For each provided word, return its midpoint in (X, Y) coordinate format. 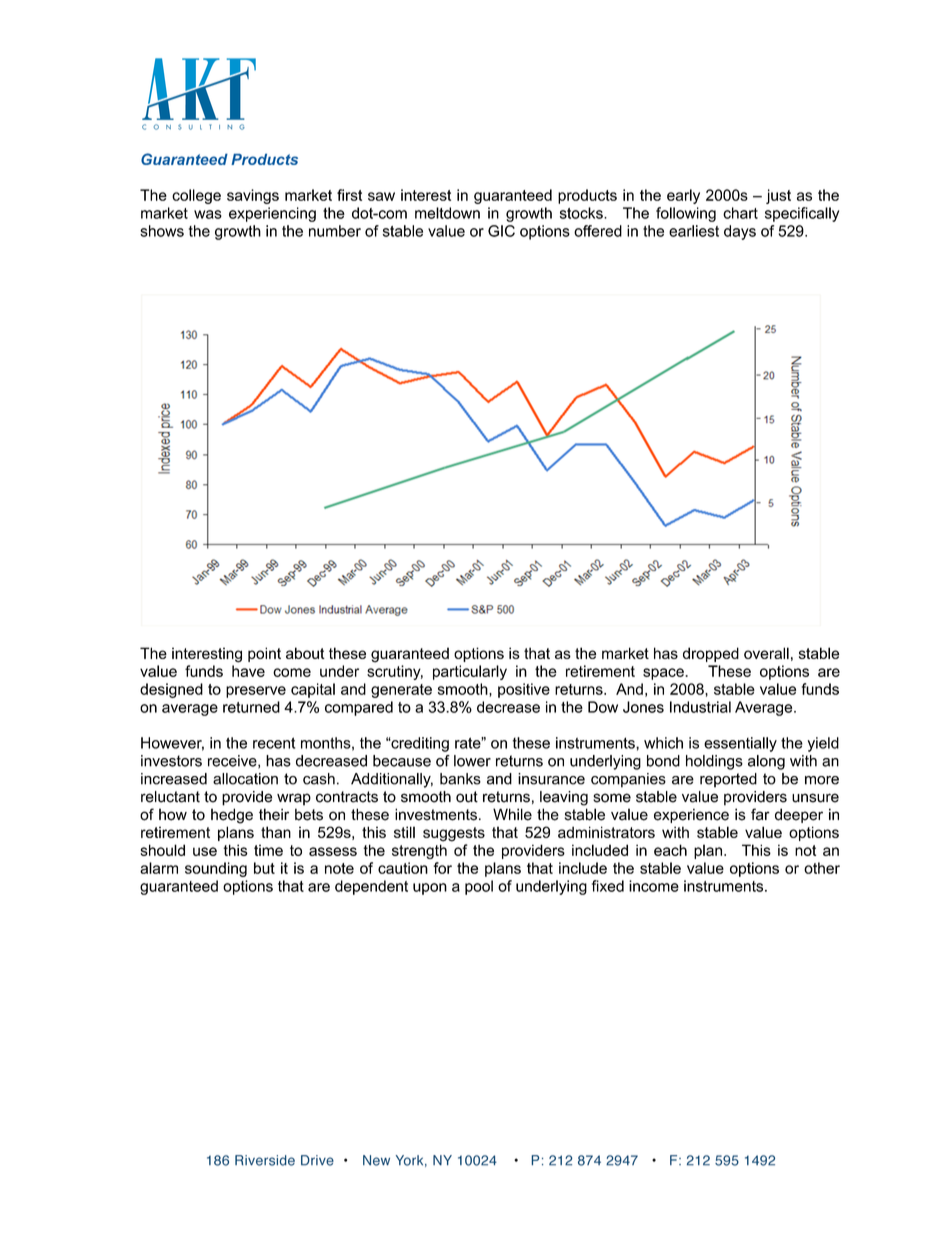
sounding (216, 869)
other (822, 868)
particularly (470, 672)
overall (766, 653)
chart (740, 213)
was (208, 214)
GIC (501, 231)
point (264, 654)
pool (479, 887)
